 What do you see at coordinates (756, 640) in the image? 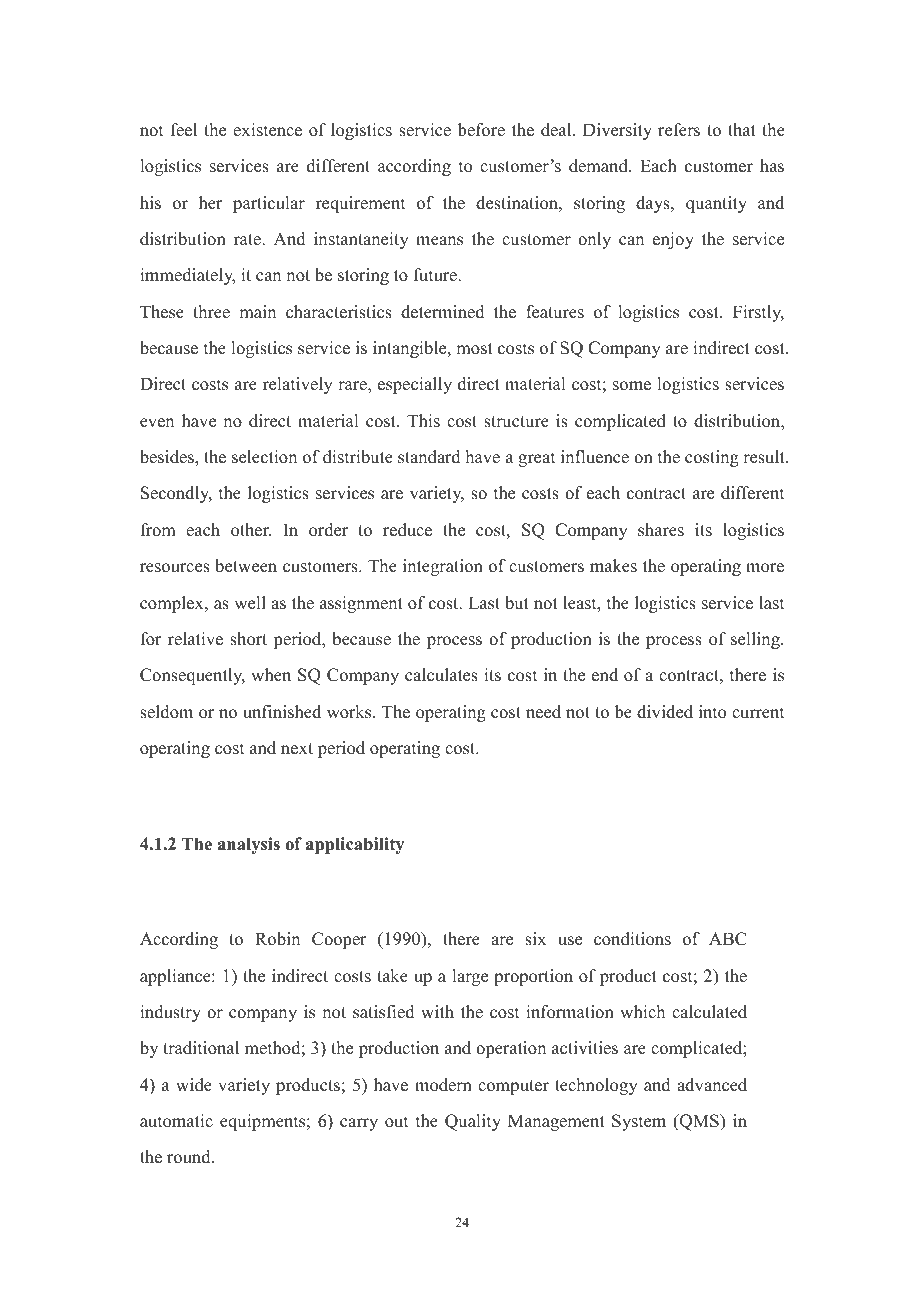
I see `selling` at bounding box center [756, 640].
